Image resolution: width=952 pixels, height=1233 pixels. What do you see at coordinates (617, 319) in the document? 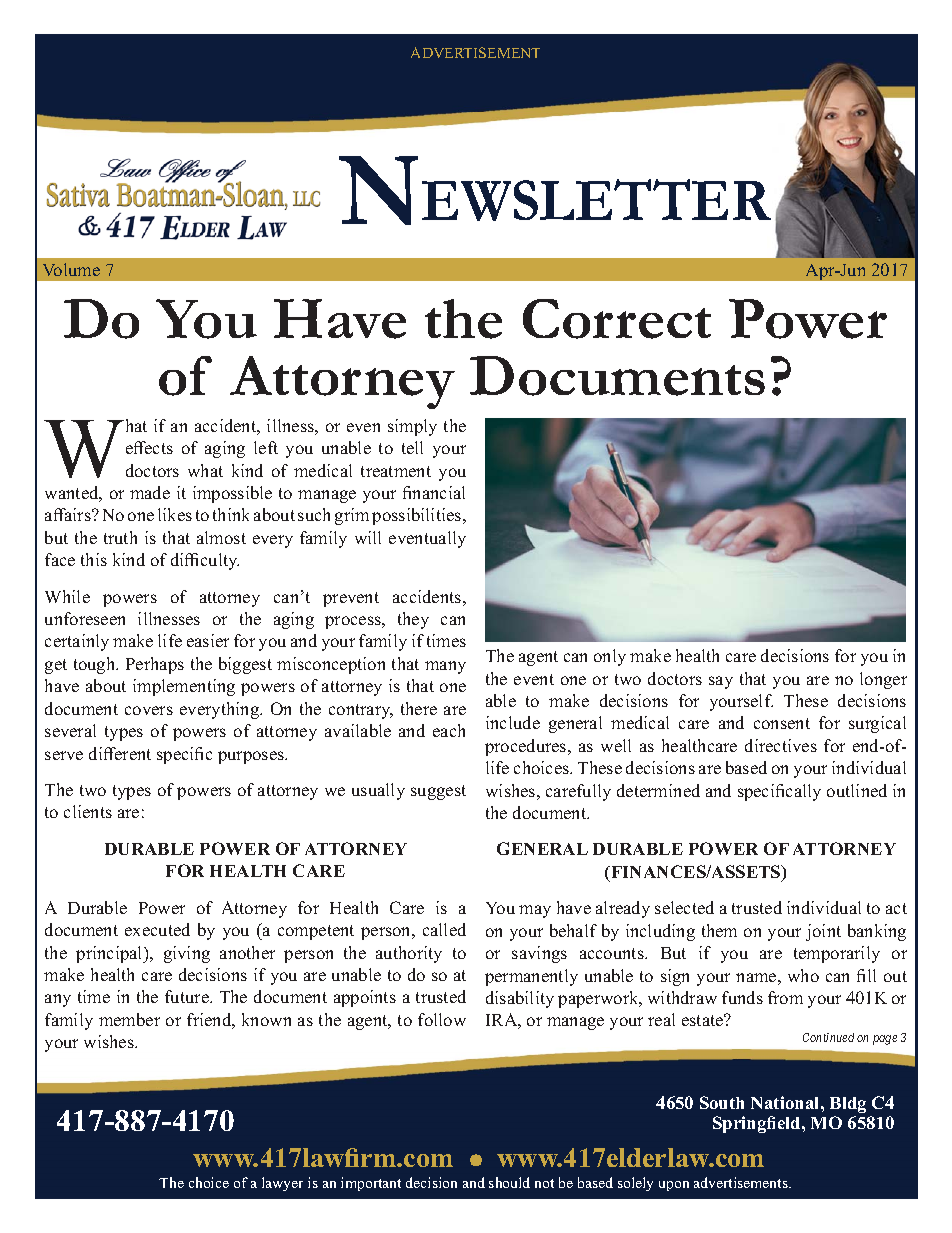
I see `Correct` at bounding box center [617, 319].
